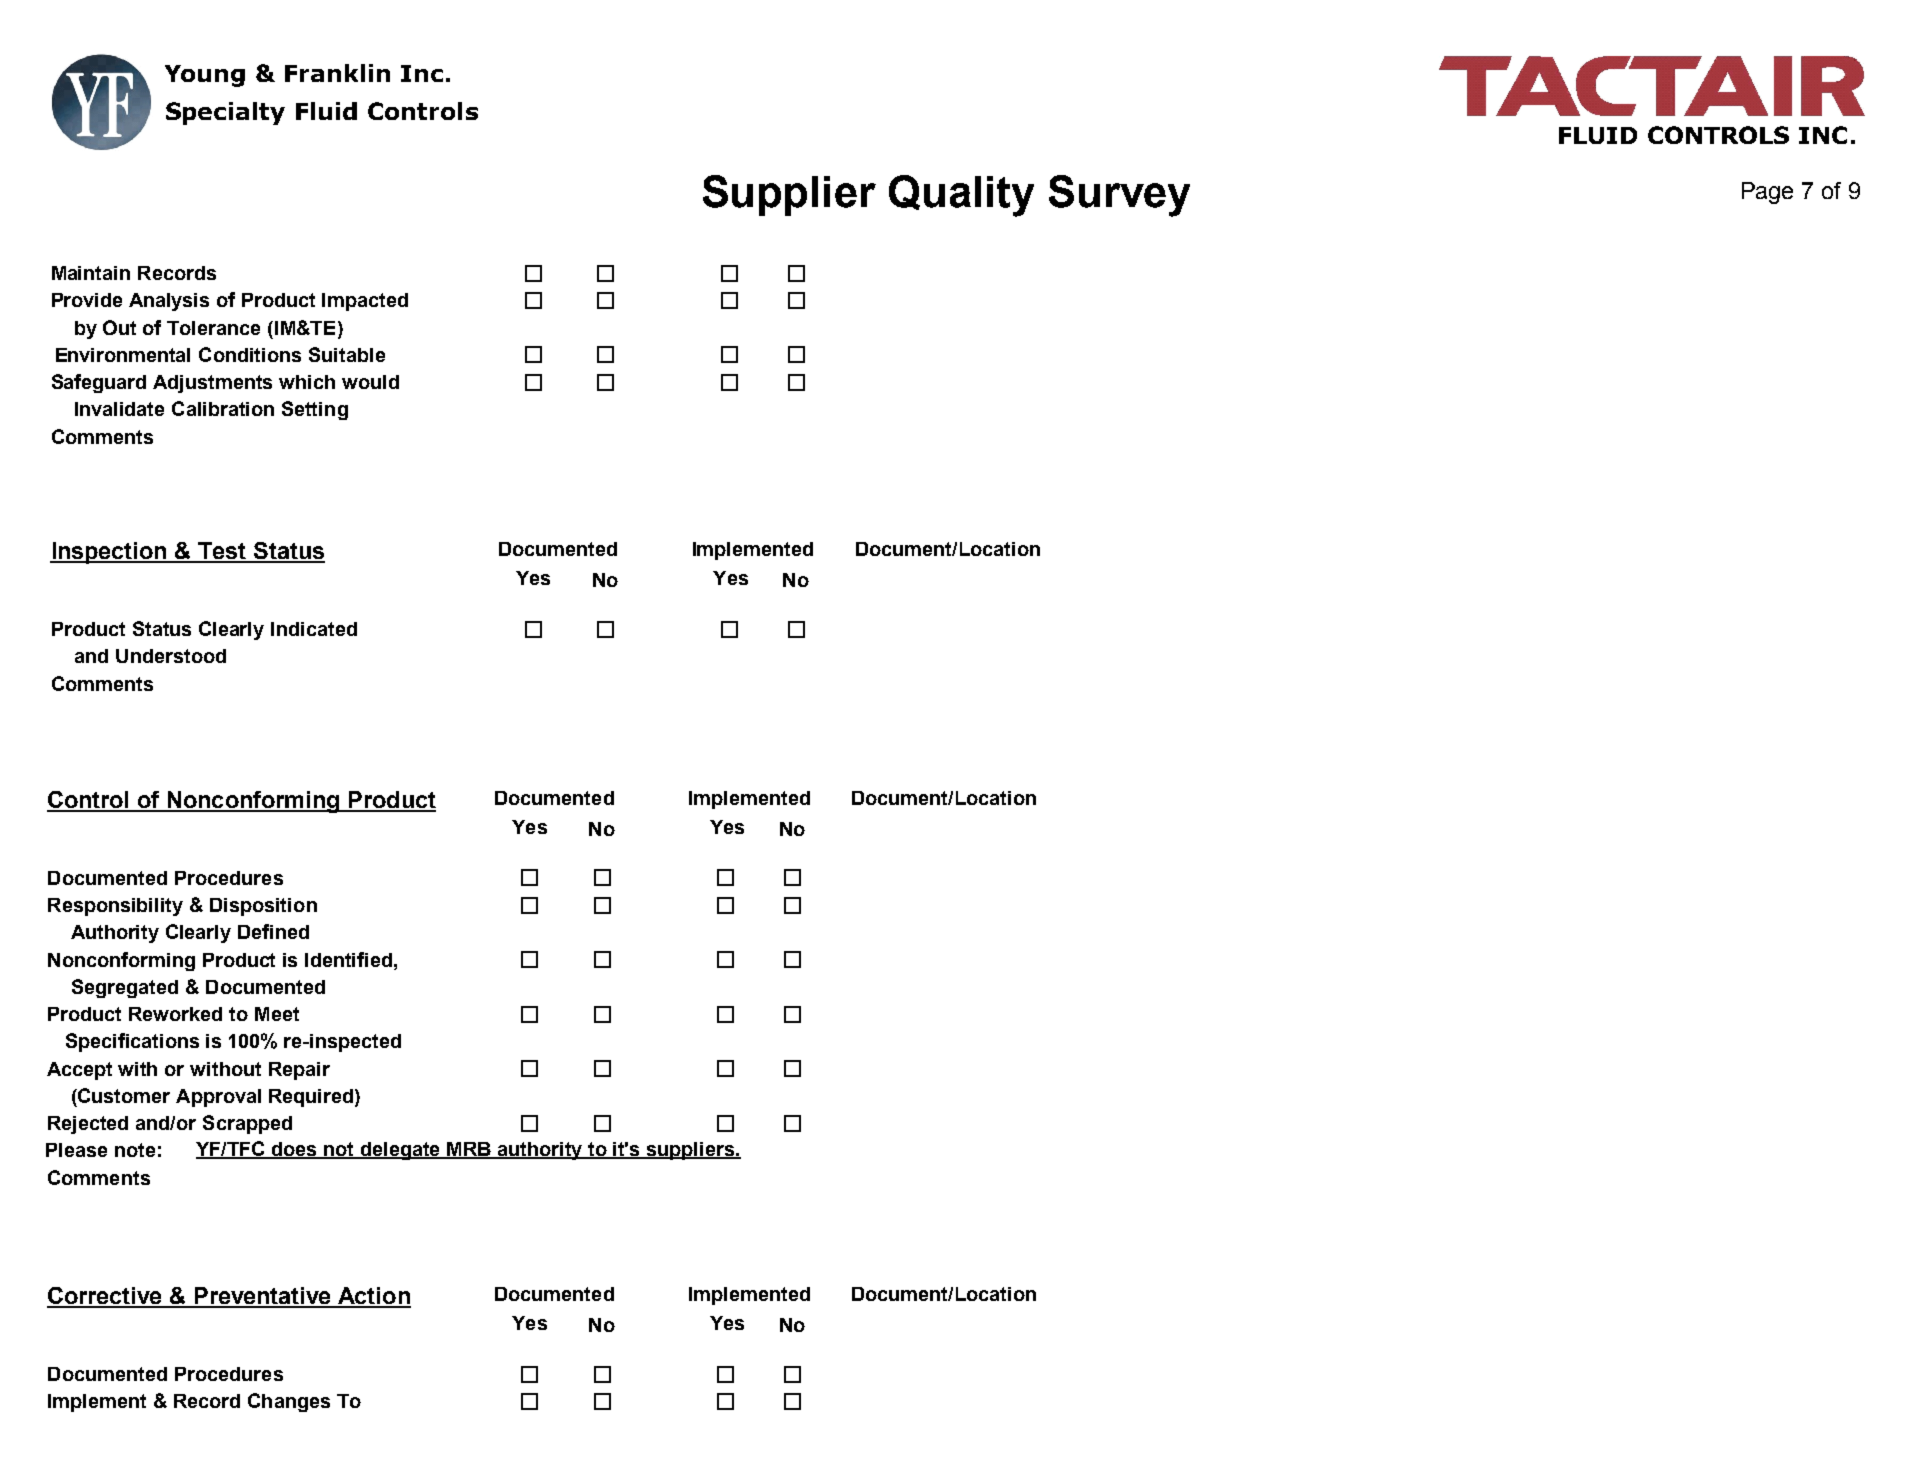 The image size is (1917, 1482). What do you see at coordinates (350, 959) in the document?
I see `Identified` at bounding box center [350, 959].
